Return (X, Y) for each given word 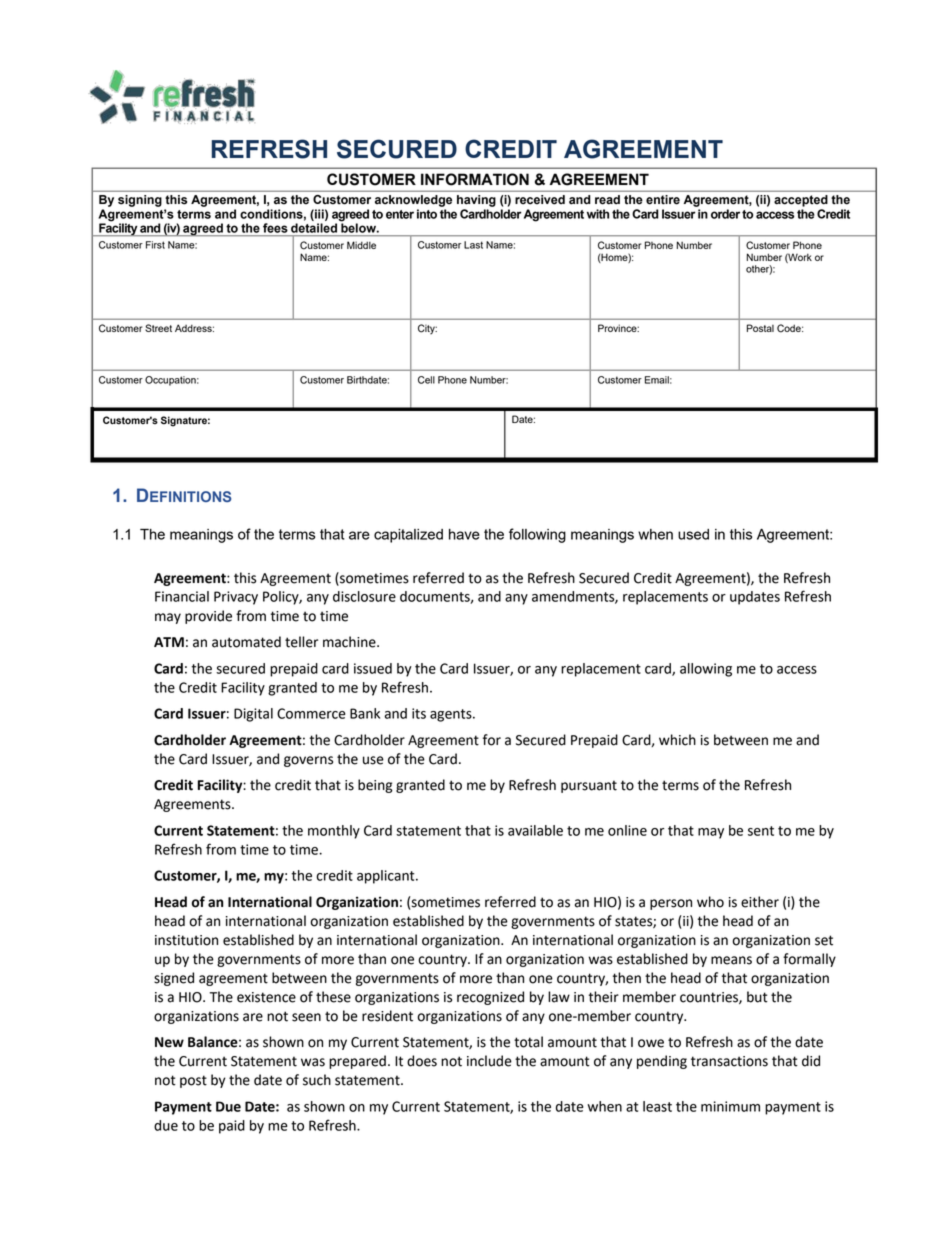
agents (452, 715)
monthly (334, 832)
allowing (706, 670)
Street (158, 328)
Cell (426, 380)
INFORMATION (475, 179)
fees (275, 228)
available (535, 830)
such (317, 1080)
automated (246, 642)
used (693, 534)
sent (761, 831)
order (725, 214)
